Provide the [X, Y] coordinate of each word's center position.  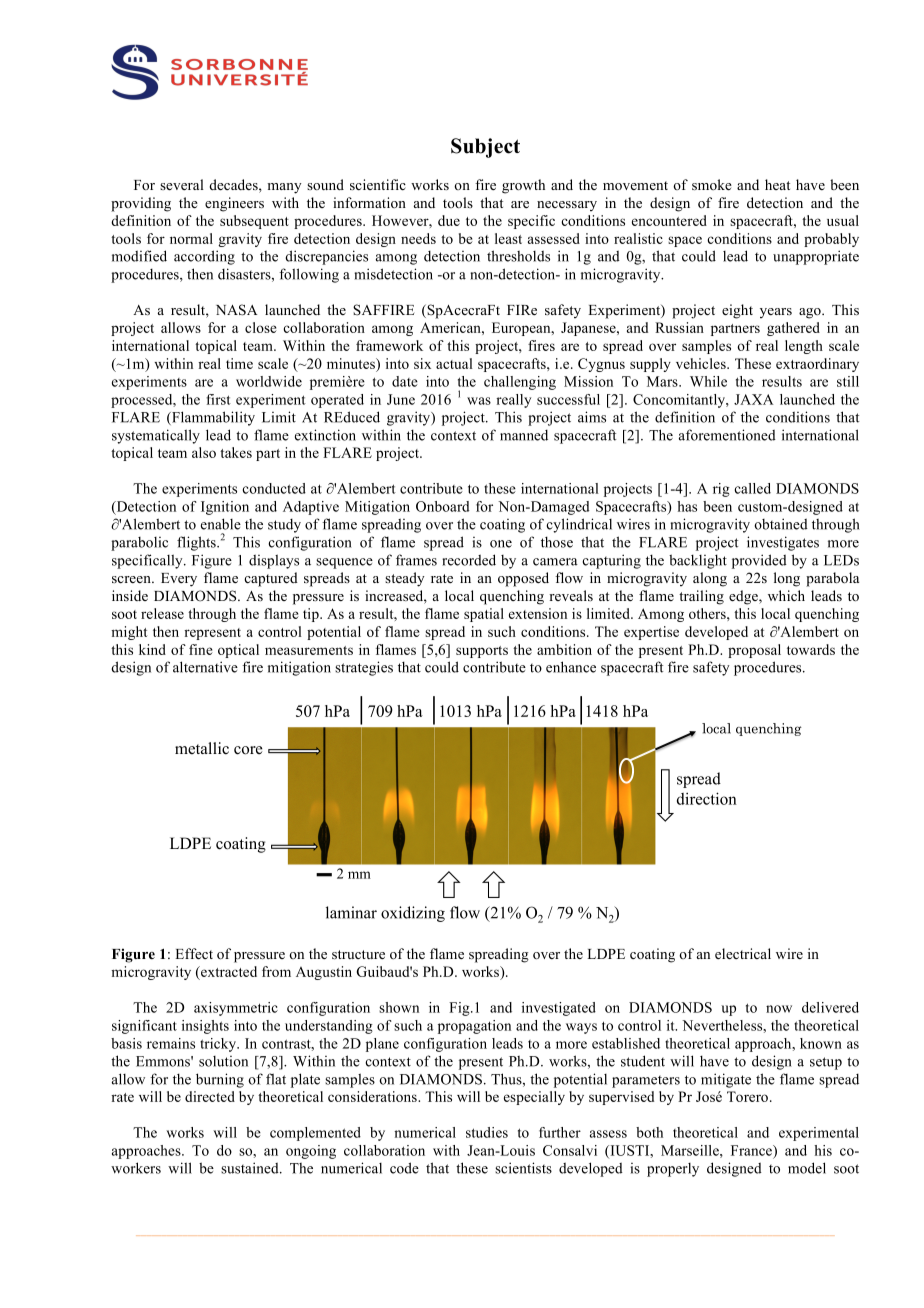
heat [777, 184]
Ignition [225, 508]
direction [707, 798]
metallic [202, 748]
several [182, 184]
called [752, 488]
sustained [251, 1168]
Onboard [442, 506]
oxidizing [413, 914]
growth [523, 186]
